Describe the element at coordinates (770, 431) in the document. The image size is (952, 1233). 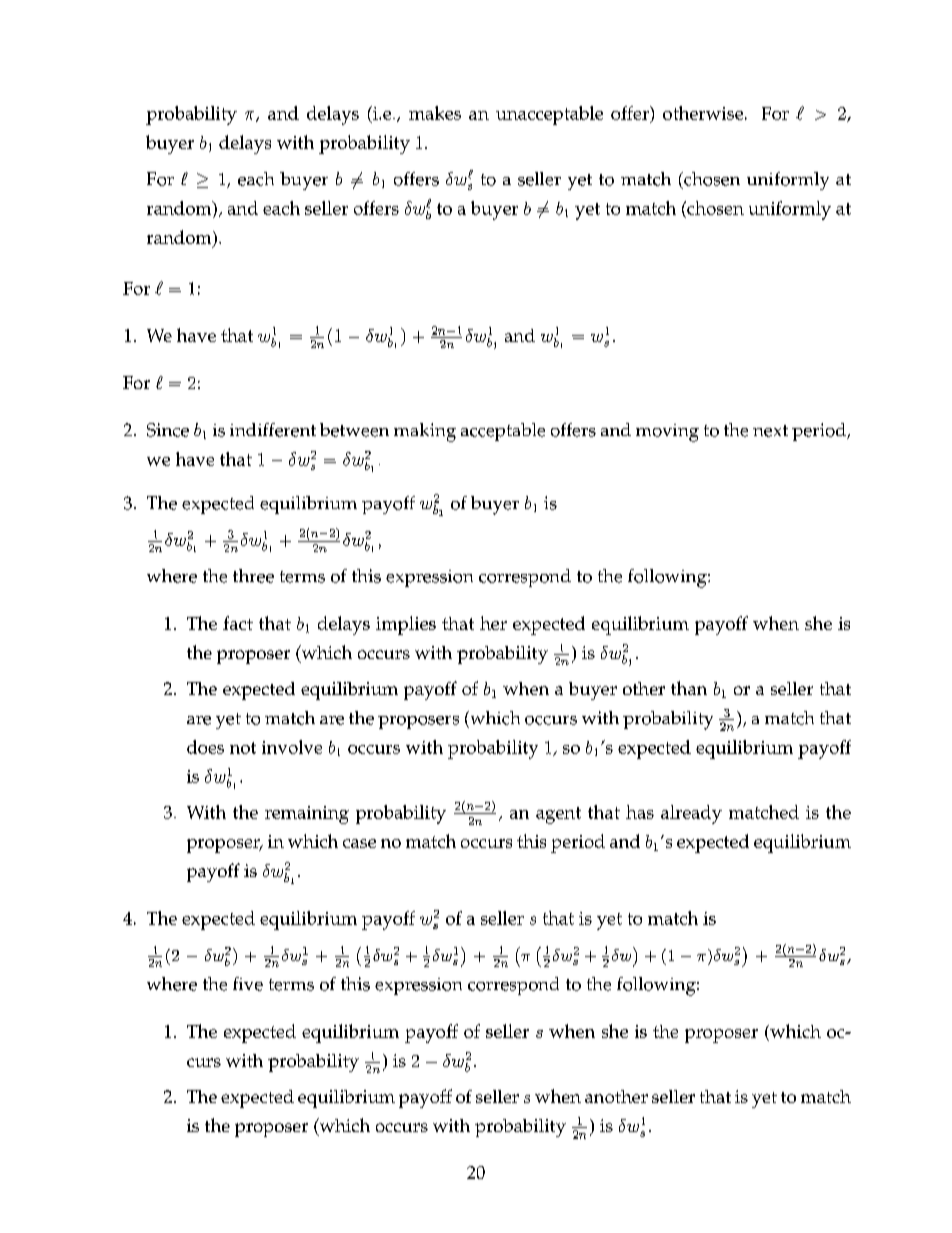
I see `next` at that location.
